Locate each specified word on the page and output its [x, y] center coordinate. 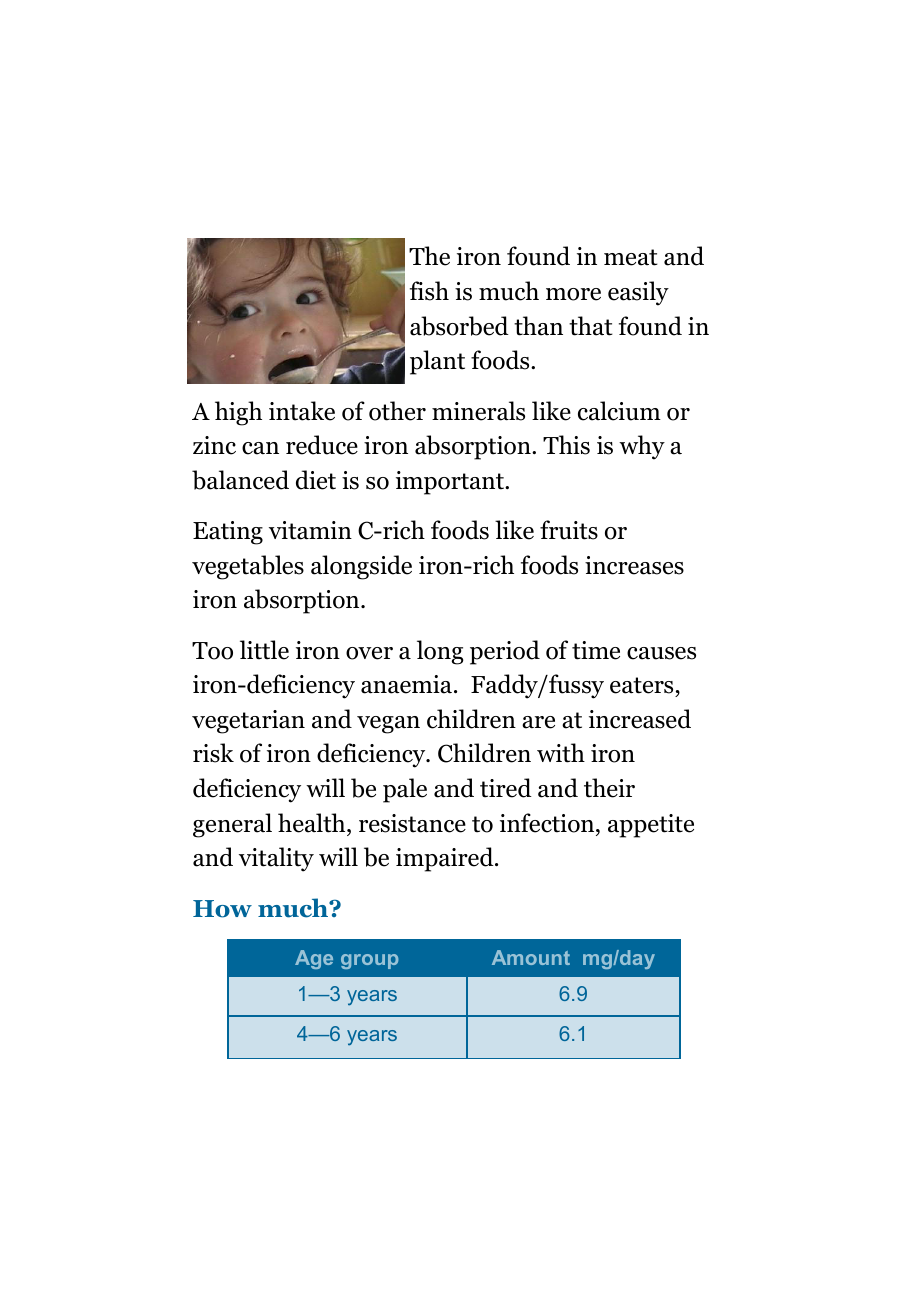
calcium [619, 411]
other [397, 411]
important [451, 483]
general [232, 825]
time [596, 650]
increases [634, 565]
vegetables [248, 567]
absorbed [459, 326]
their [609, 788]
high [238, 413]
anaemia [406, 684]
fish [429, 291]
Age [314, 959]
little [264, 650]
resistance [412, 823]
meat [631, 257]
